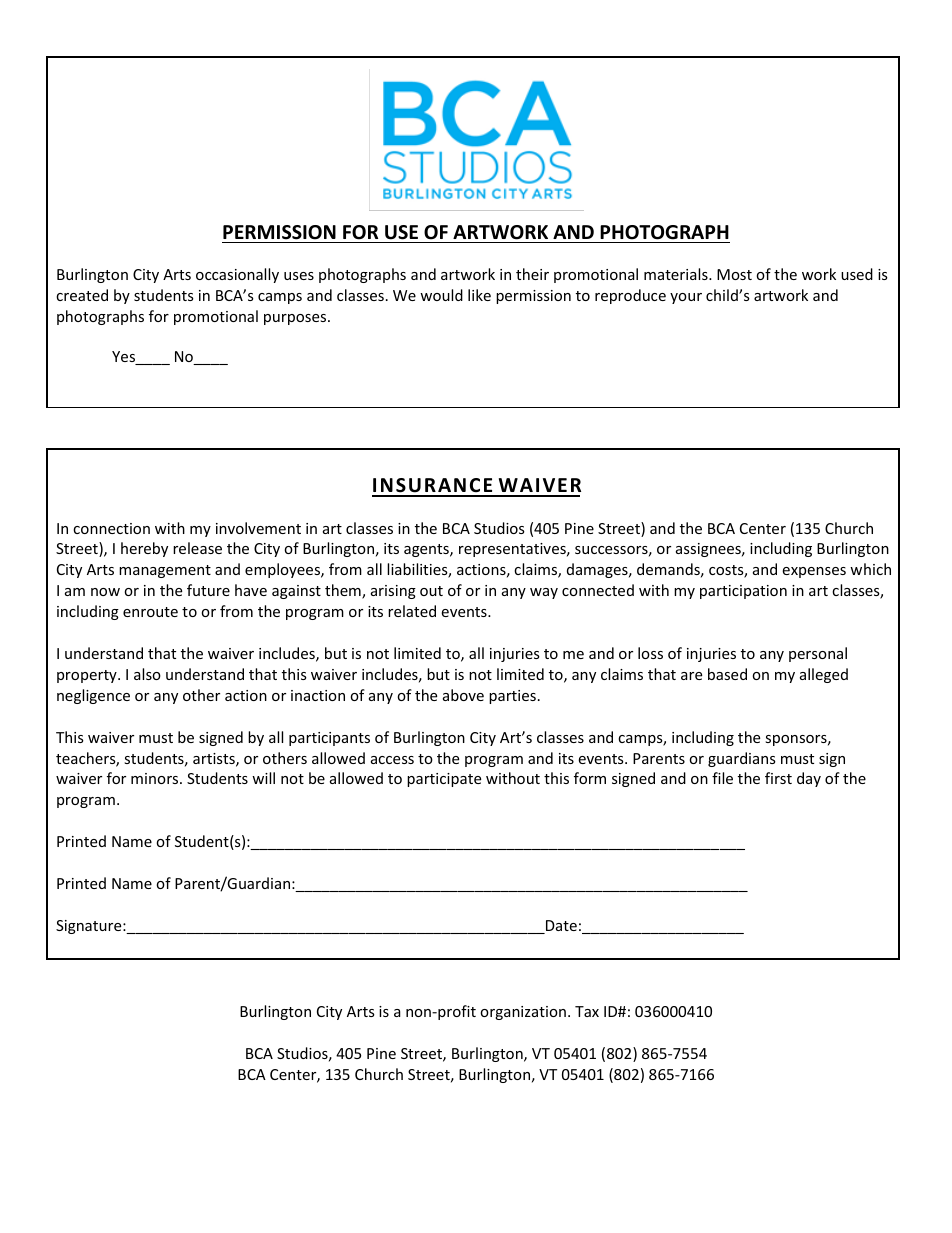 The width and height of the screenshot is (952, 1233). Describe the element at coordinates (818, 654) in the screenshot. I see `personal` at that location.
